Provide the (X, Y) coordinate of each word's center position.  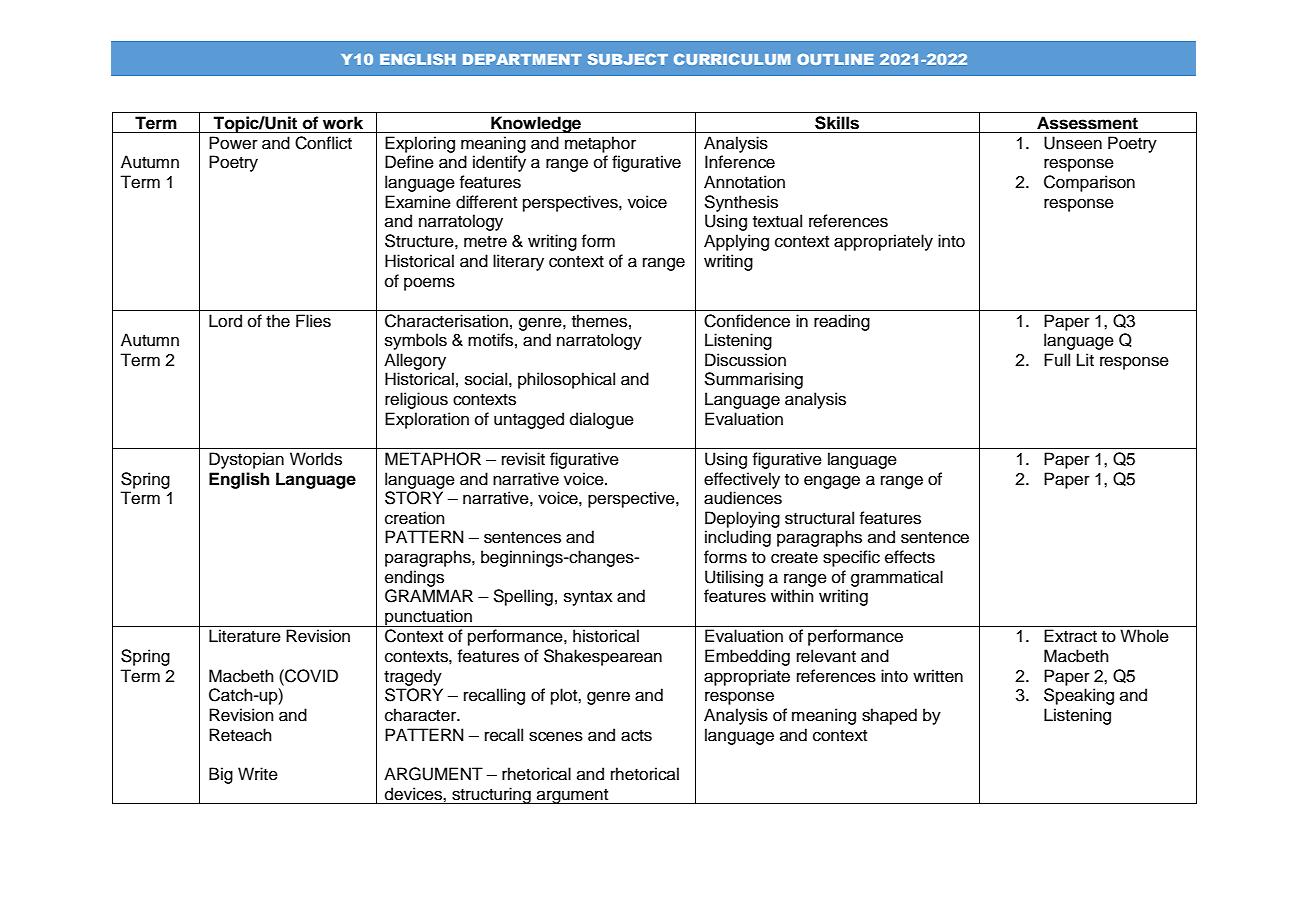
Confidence (747, 321)
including (738, 538)
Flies (313, 321)
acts (636, 736)
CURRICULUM (732, 59)
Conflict (323, 143)
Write (258, 774)
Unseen (1073, 143)
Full (1057, 360)
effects (910, 557)
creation (415, 518)
